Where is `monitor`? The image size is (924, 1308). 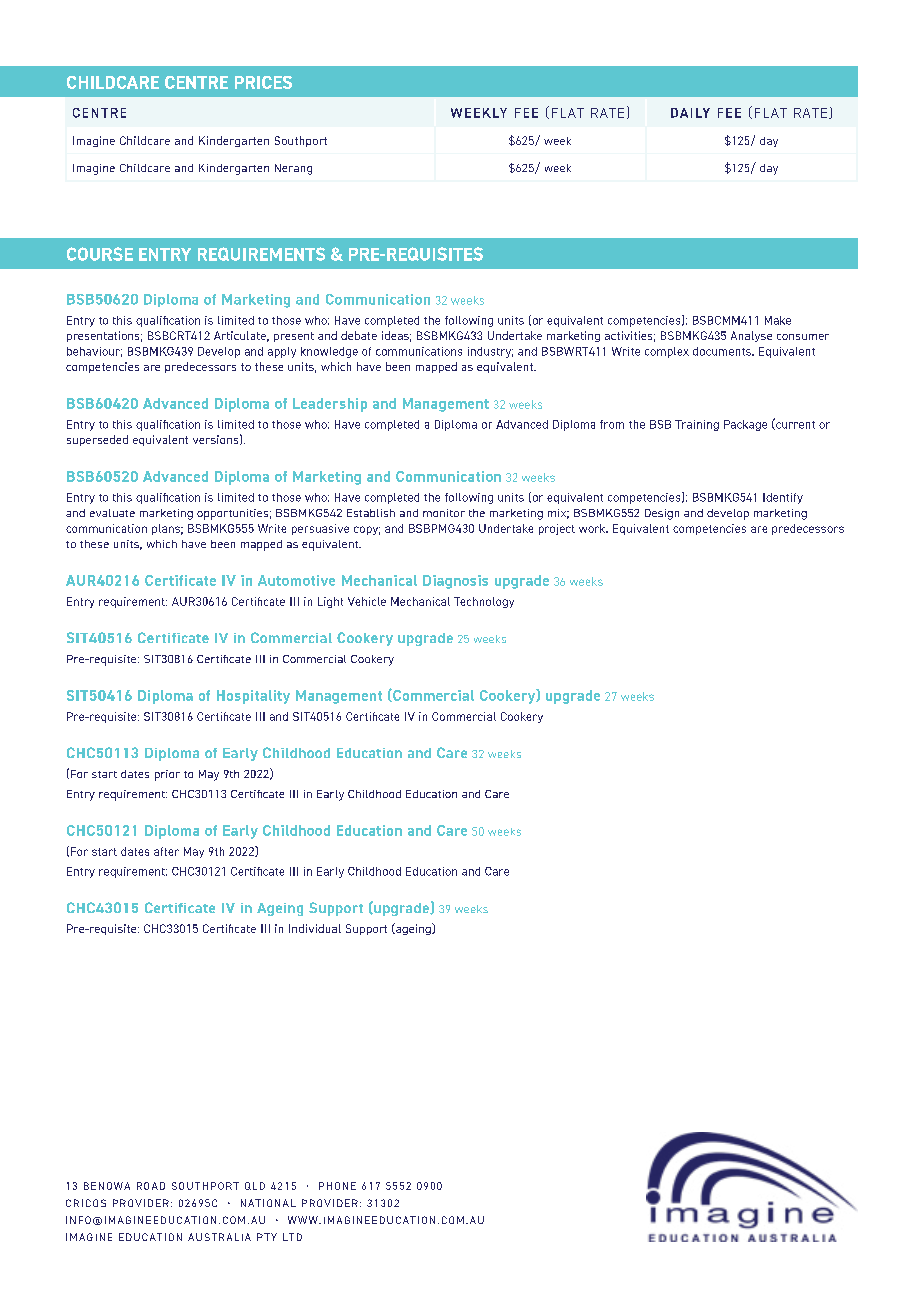 monitor is located at coordinates (444, 513).
